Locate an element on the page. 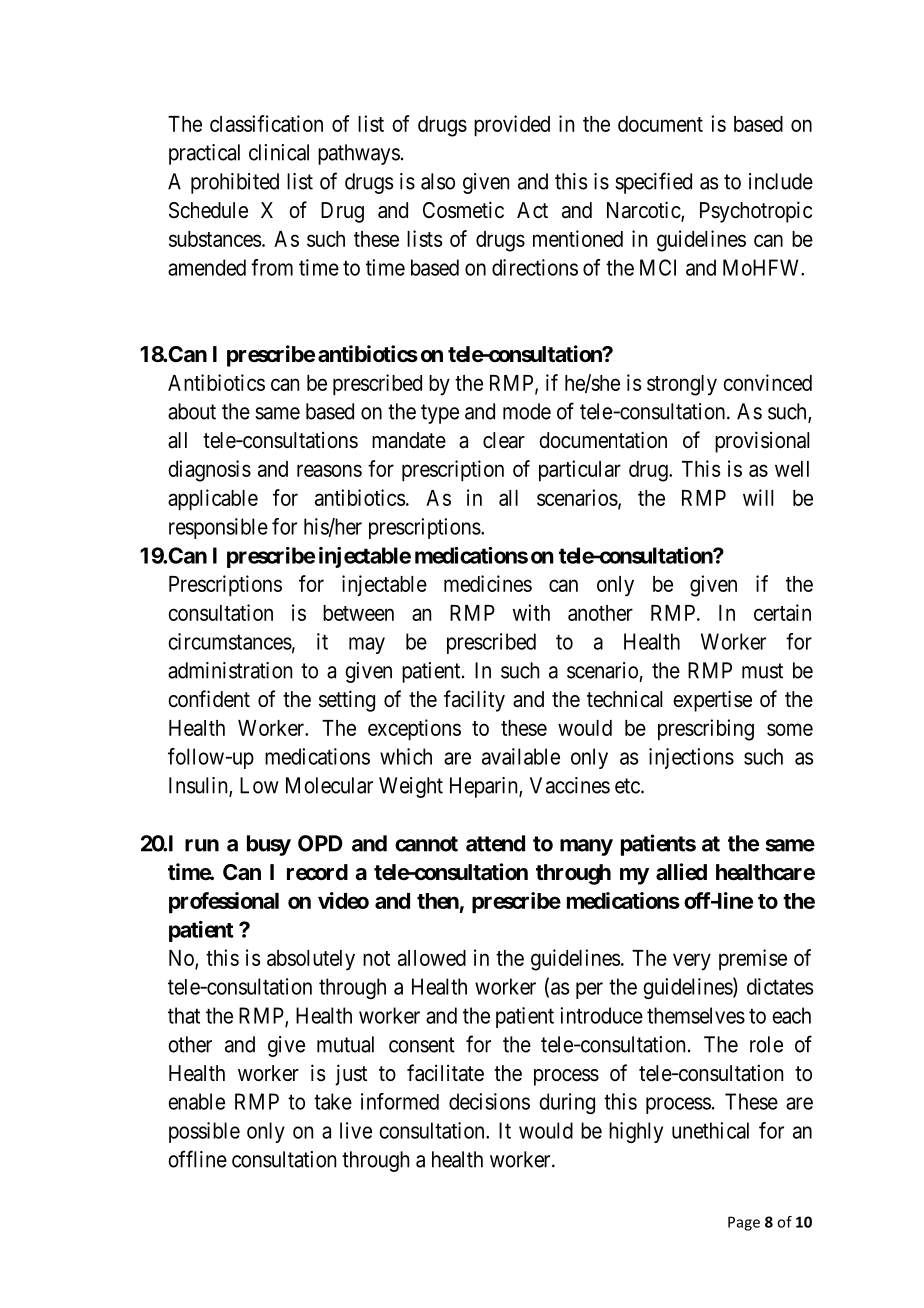 This image has height=1308, width=924. administration is located at coordinates (230, 670).
